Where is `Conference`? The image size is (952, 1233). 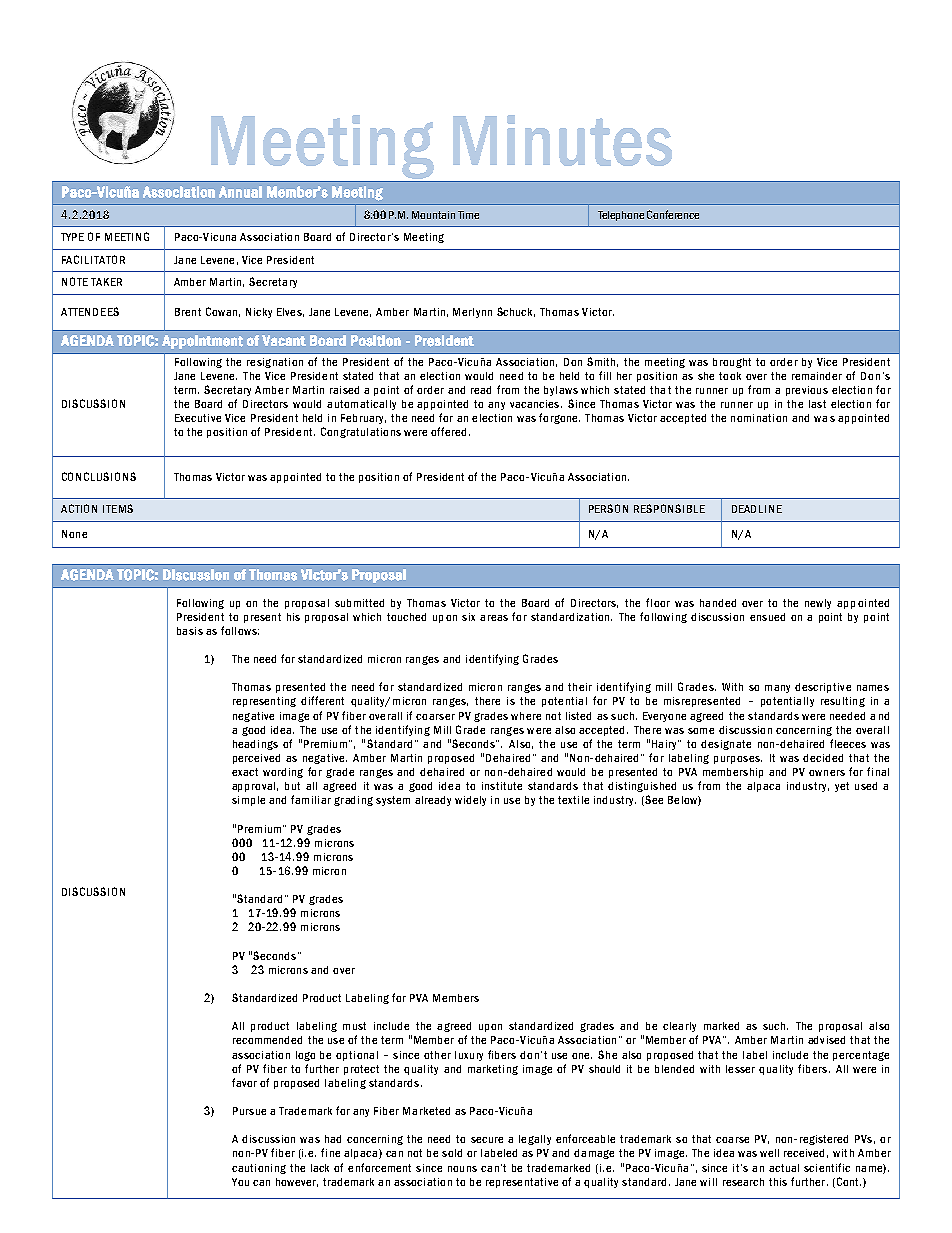 Conference is located at coordinates (673, 214).
